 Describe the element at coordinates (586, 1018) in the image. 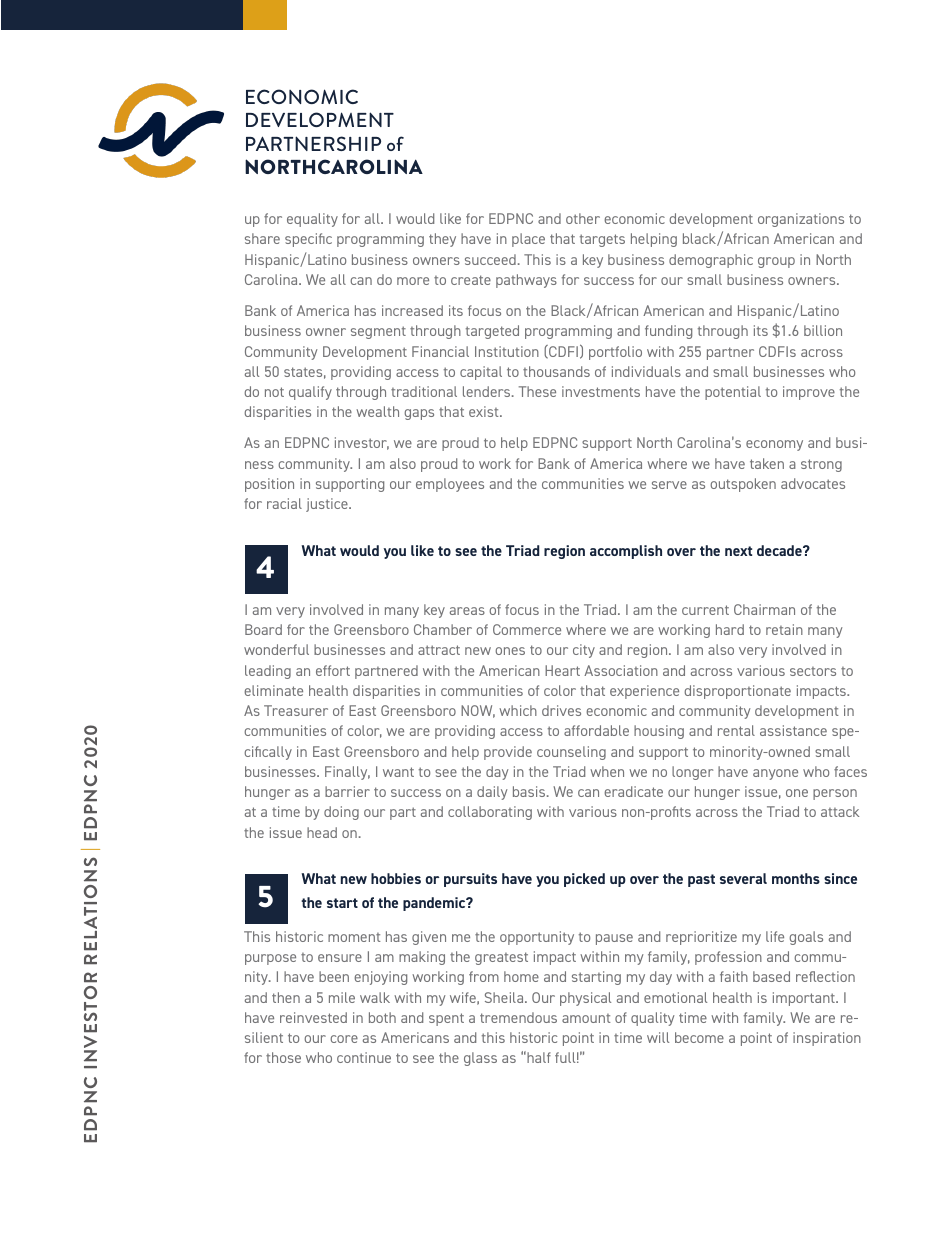

I see `amount` at that location.
